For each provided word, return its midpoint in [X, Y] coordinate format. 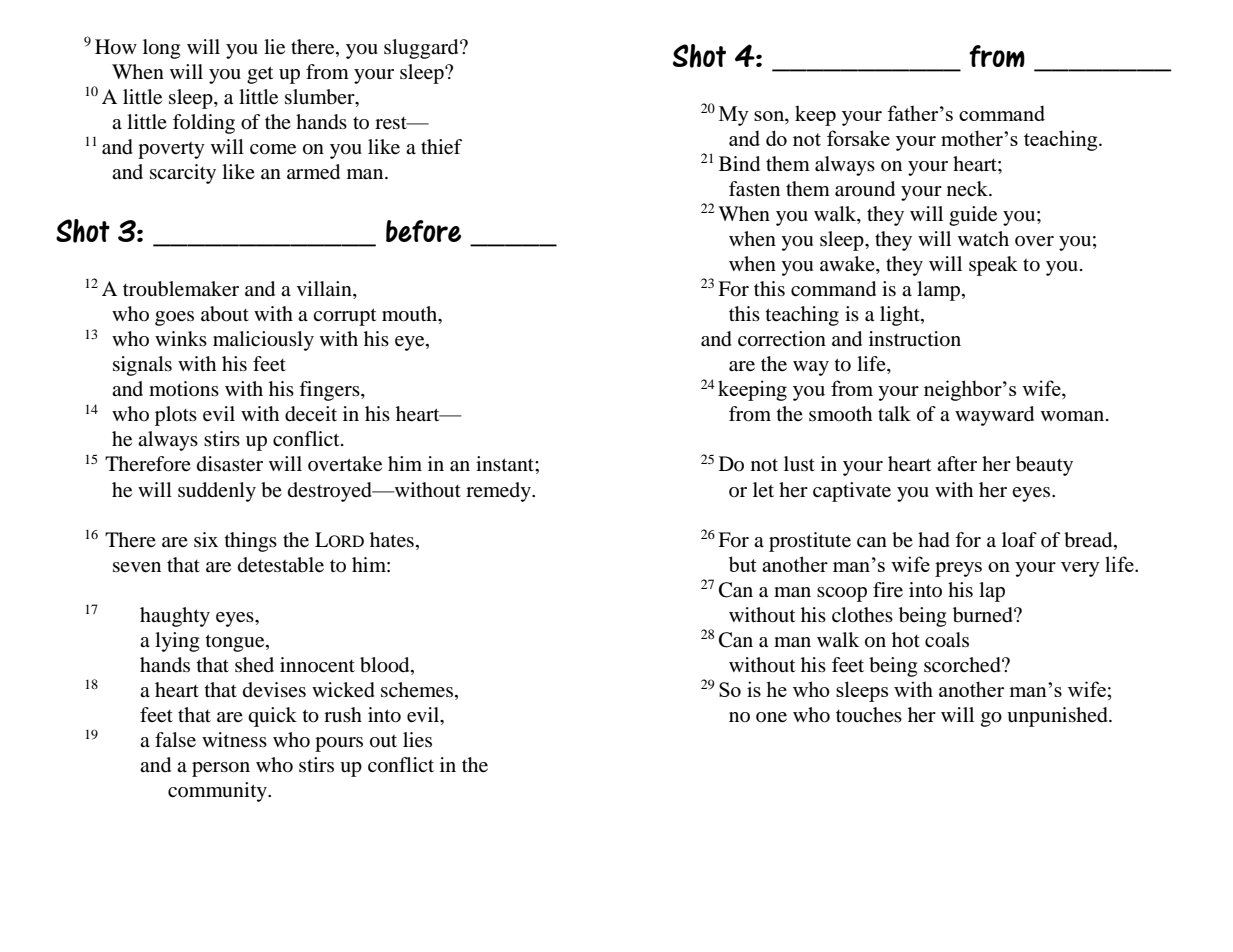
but [743, 564]
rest [392, 123]
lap [992, 592]
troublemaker [181, 289]
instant [506, 463]
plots [176, 416]
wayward [994, 416]
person [221, 769]
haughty [175, 617]
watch [983, 238]
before [423, 231]
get [260, 75]
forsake [858, 138]
